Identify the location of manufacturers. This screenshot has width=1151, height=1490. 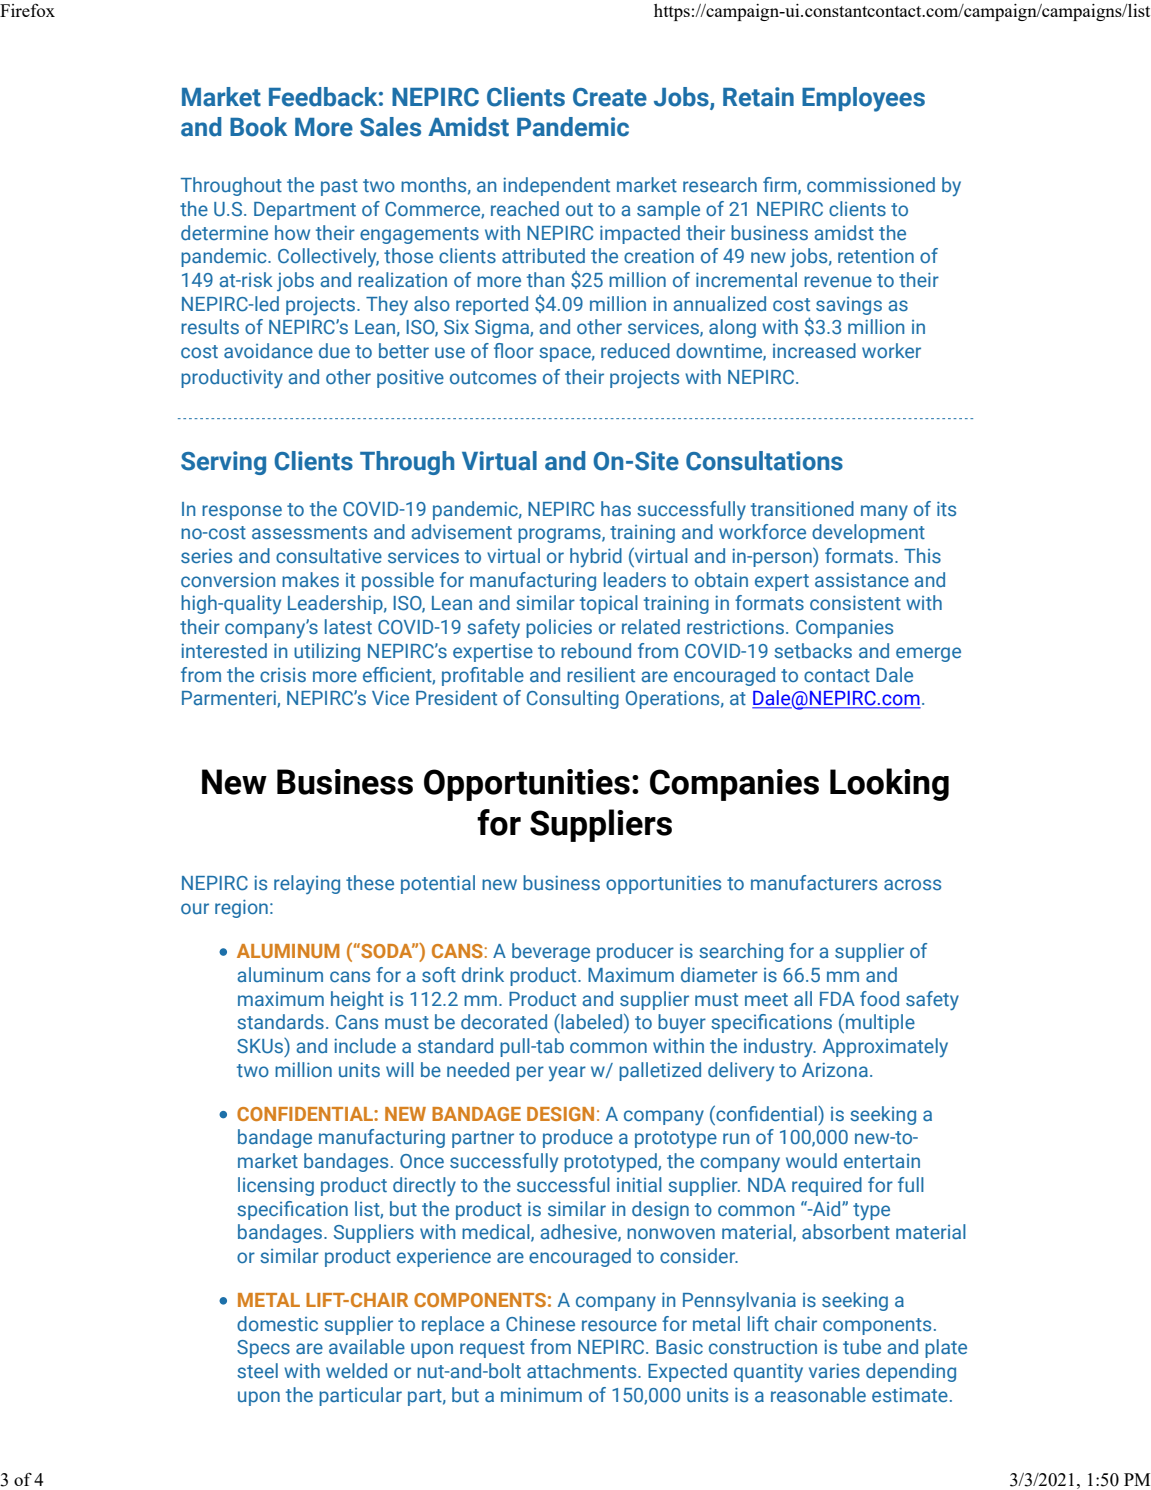
(814, 883).
